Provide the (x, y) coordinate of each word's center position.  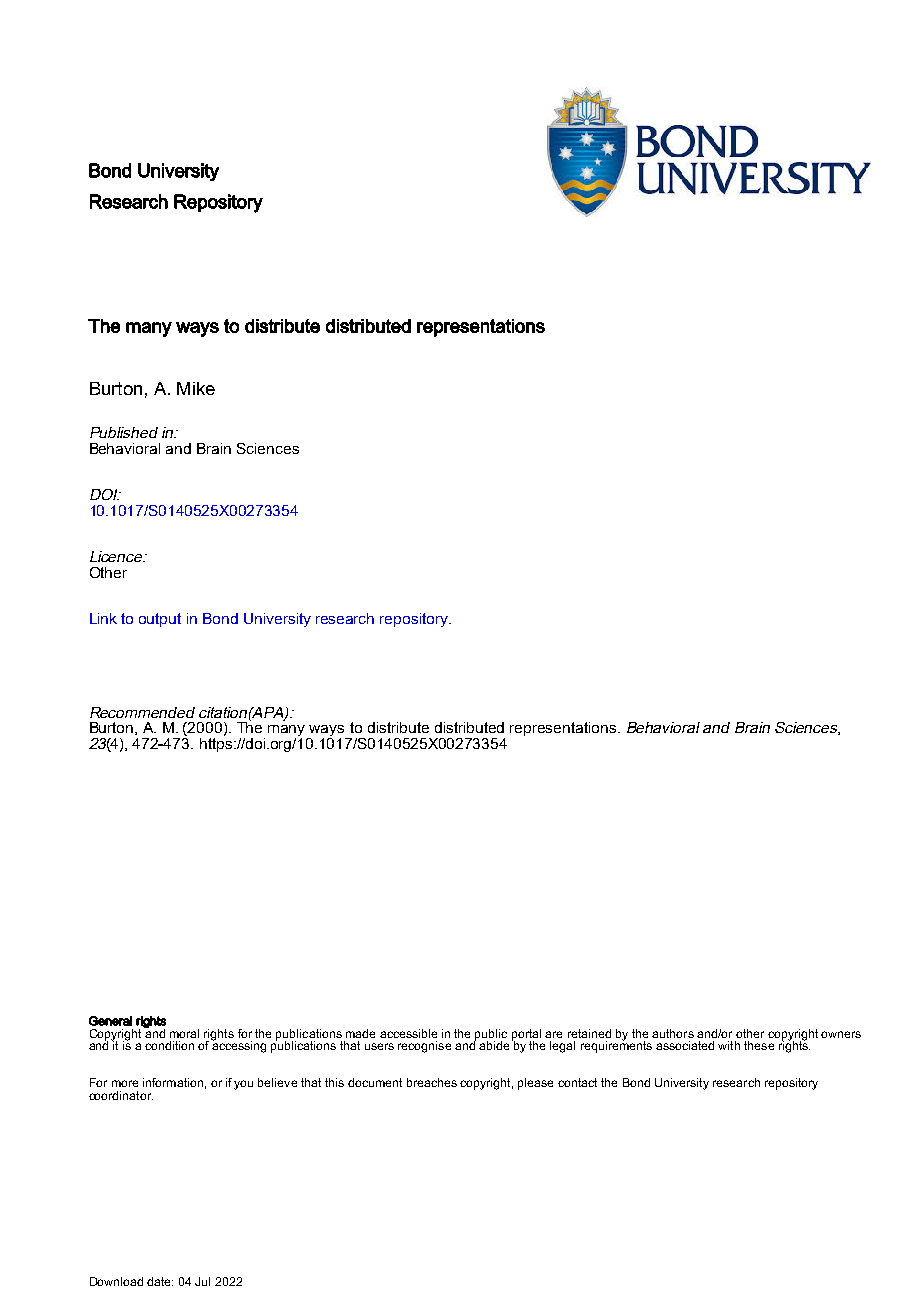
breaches (432, 1082)
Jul (202, 1281)
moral (184, 1033)
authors (673, 1033)
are (553, 1034)
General (110, 1021)
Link (103, 618)
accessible (408, 1033)
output (160, 620)
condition (169, 1045)
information (173, 1082)
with (729, 1045)
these (759, 1045)
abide (494, 1045)
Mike (196, 388)
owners (841, 1034)
